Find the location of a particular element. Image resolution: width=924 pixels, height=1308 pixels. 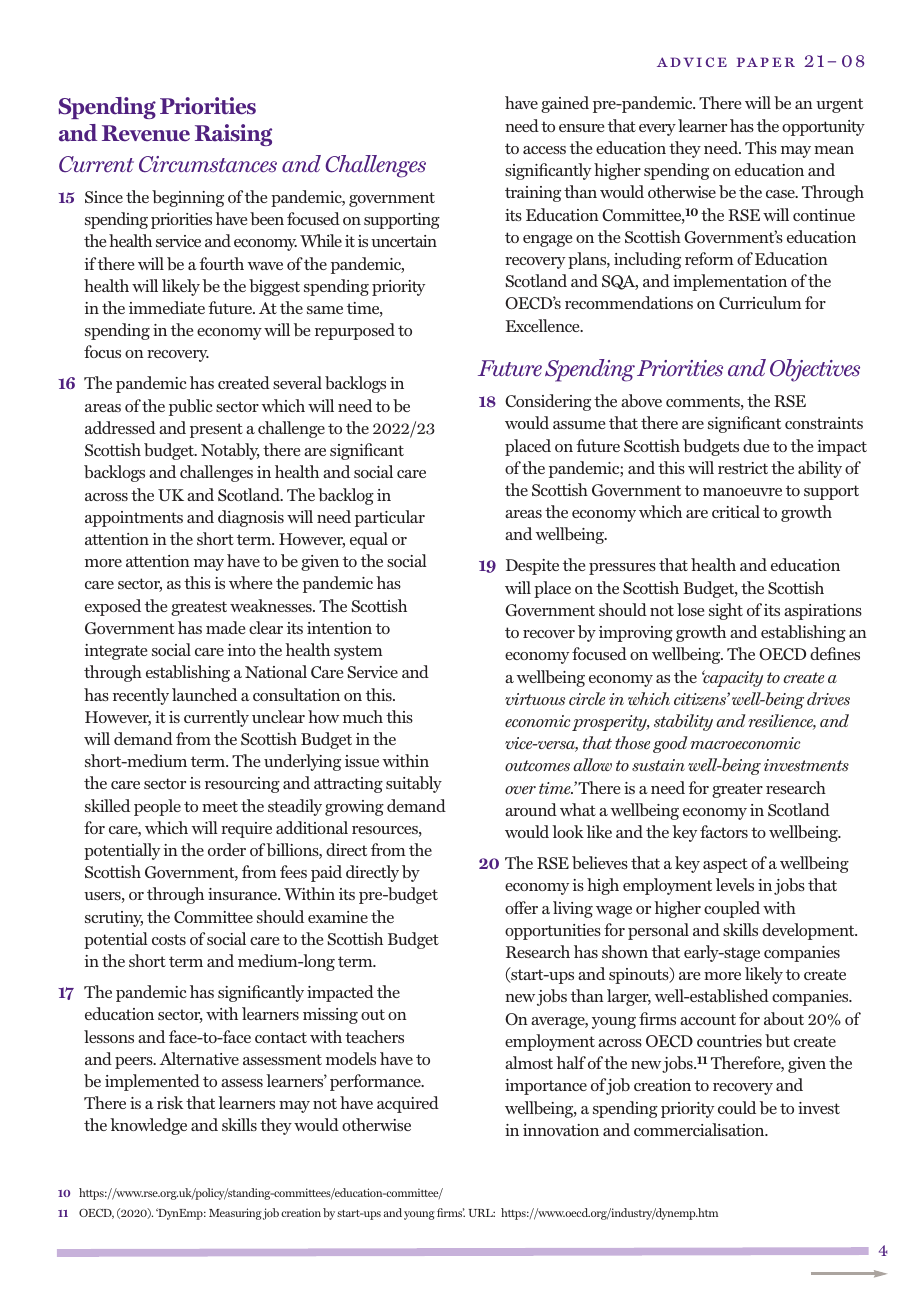

public is located at coordinates (191, 407).
